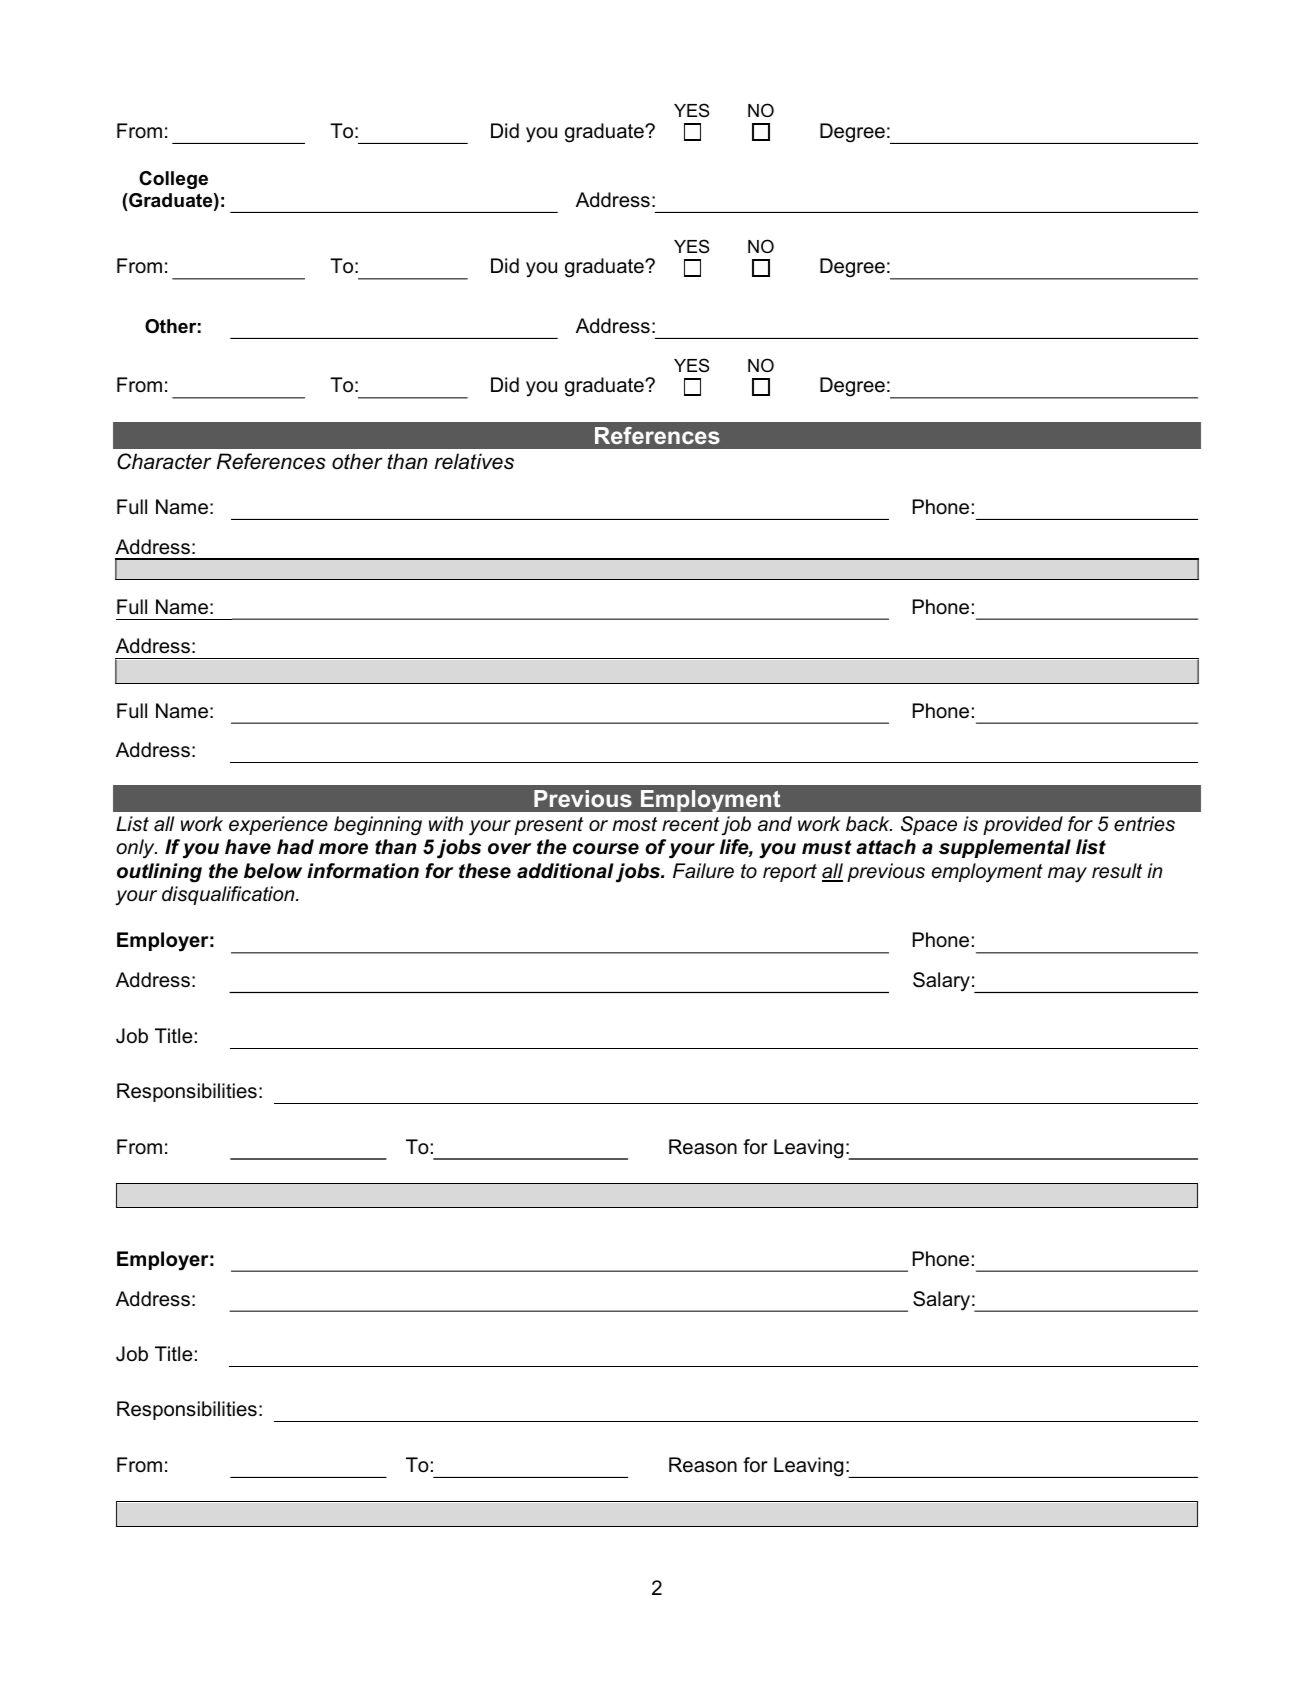 The height and width of the page is (1701, 1314). I want to click on with, so click(446, 823).
